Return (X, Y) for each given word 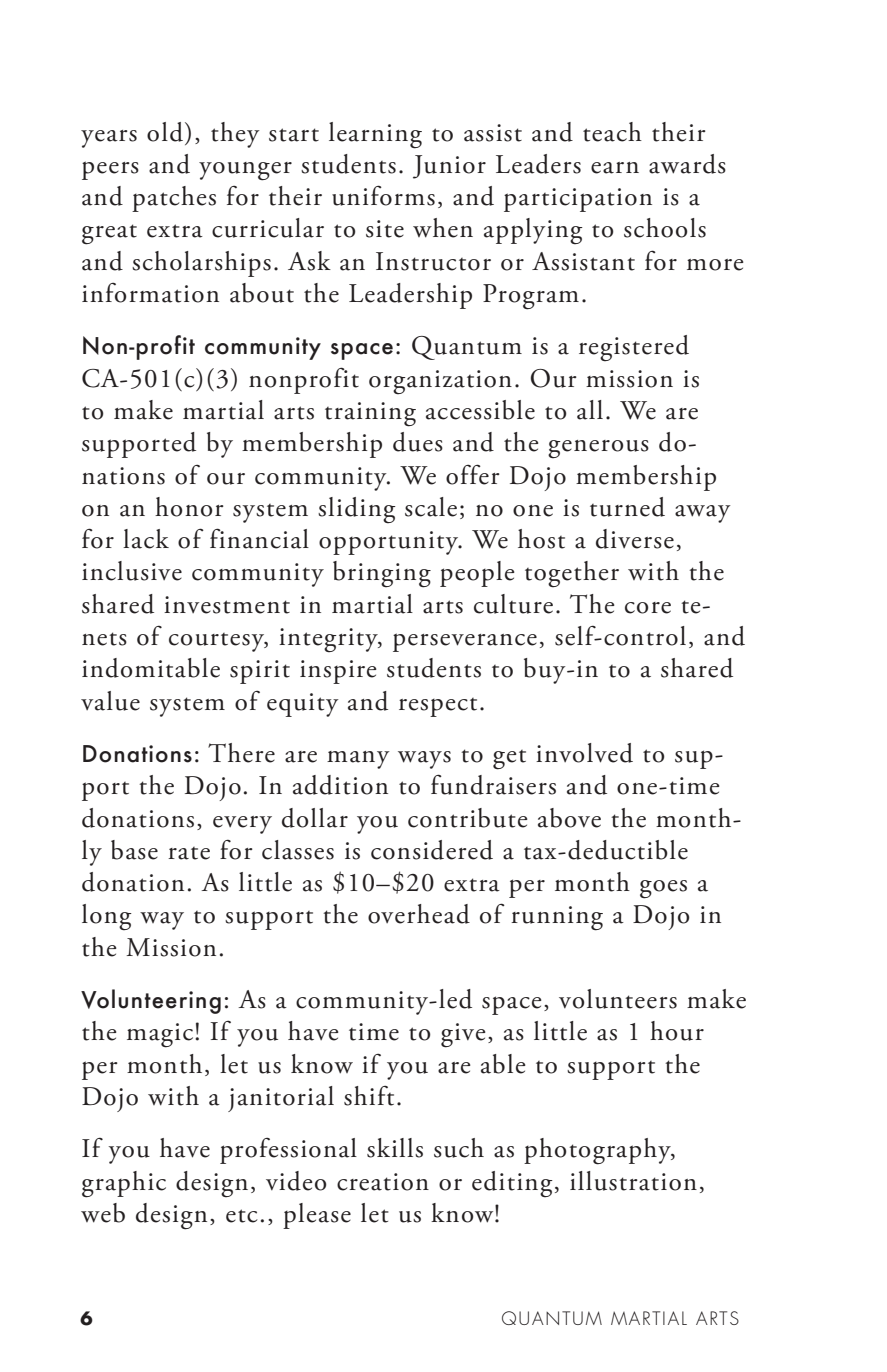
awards (687, 164)
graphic (124, 1184)
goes (663, 889)
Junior (449, 167)
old (165, 132)
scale (431, 507)
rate (189, 853)
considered (432, 850)
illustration (633, 1181)
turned (627, 507)
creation (383, 1182)
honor (189, 507)
